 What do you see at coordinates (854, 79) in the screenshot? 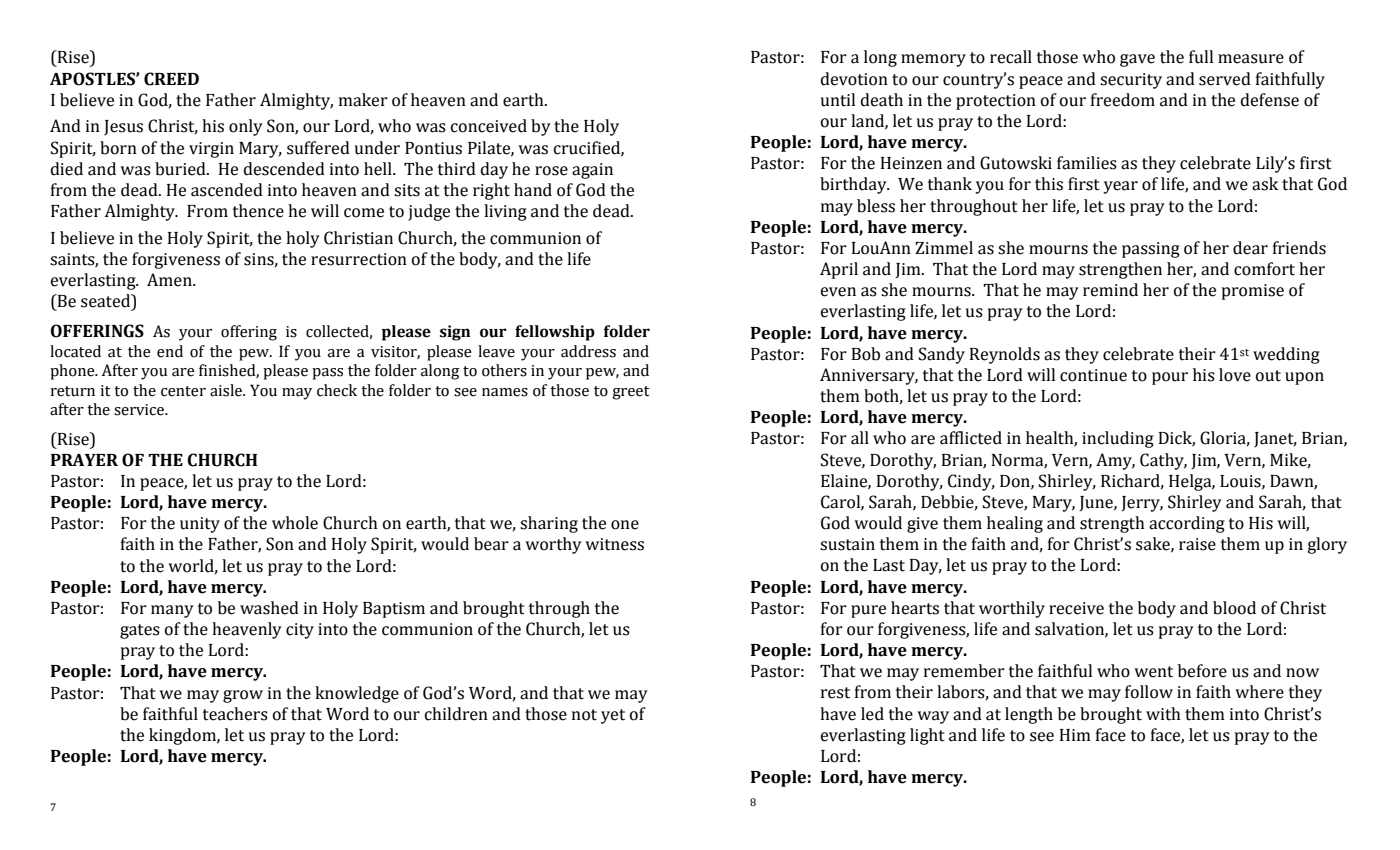
I see `devotion` at bounding box center [854, 79].
